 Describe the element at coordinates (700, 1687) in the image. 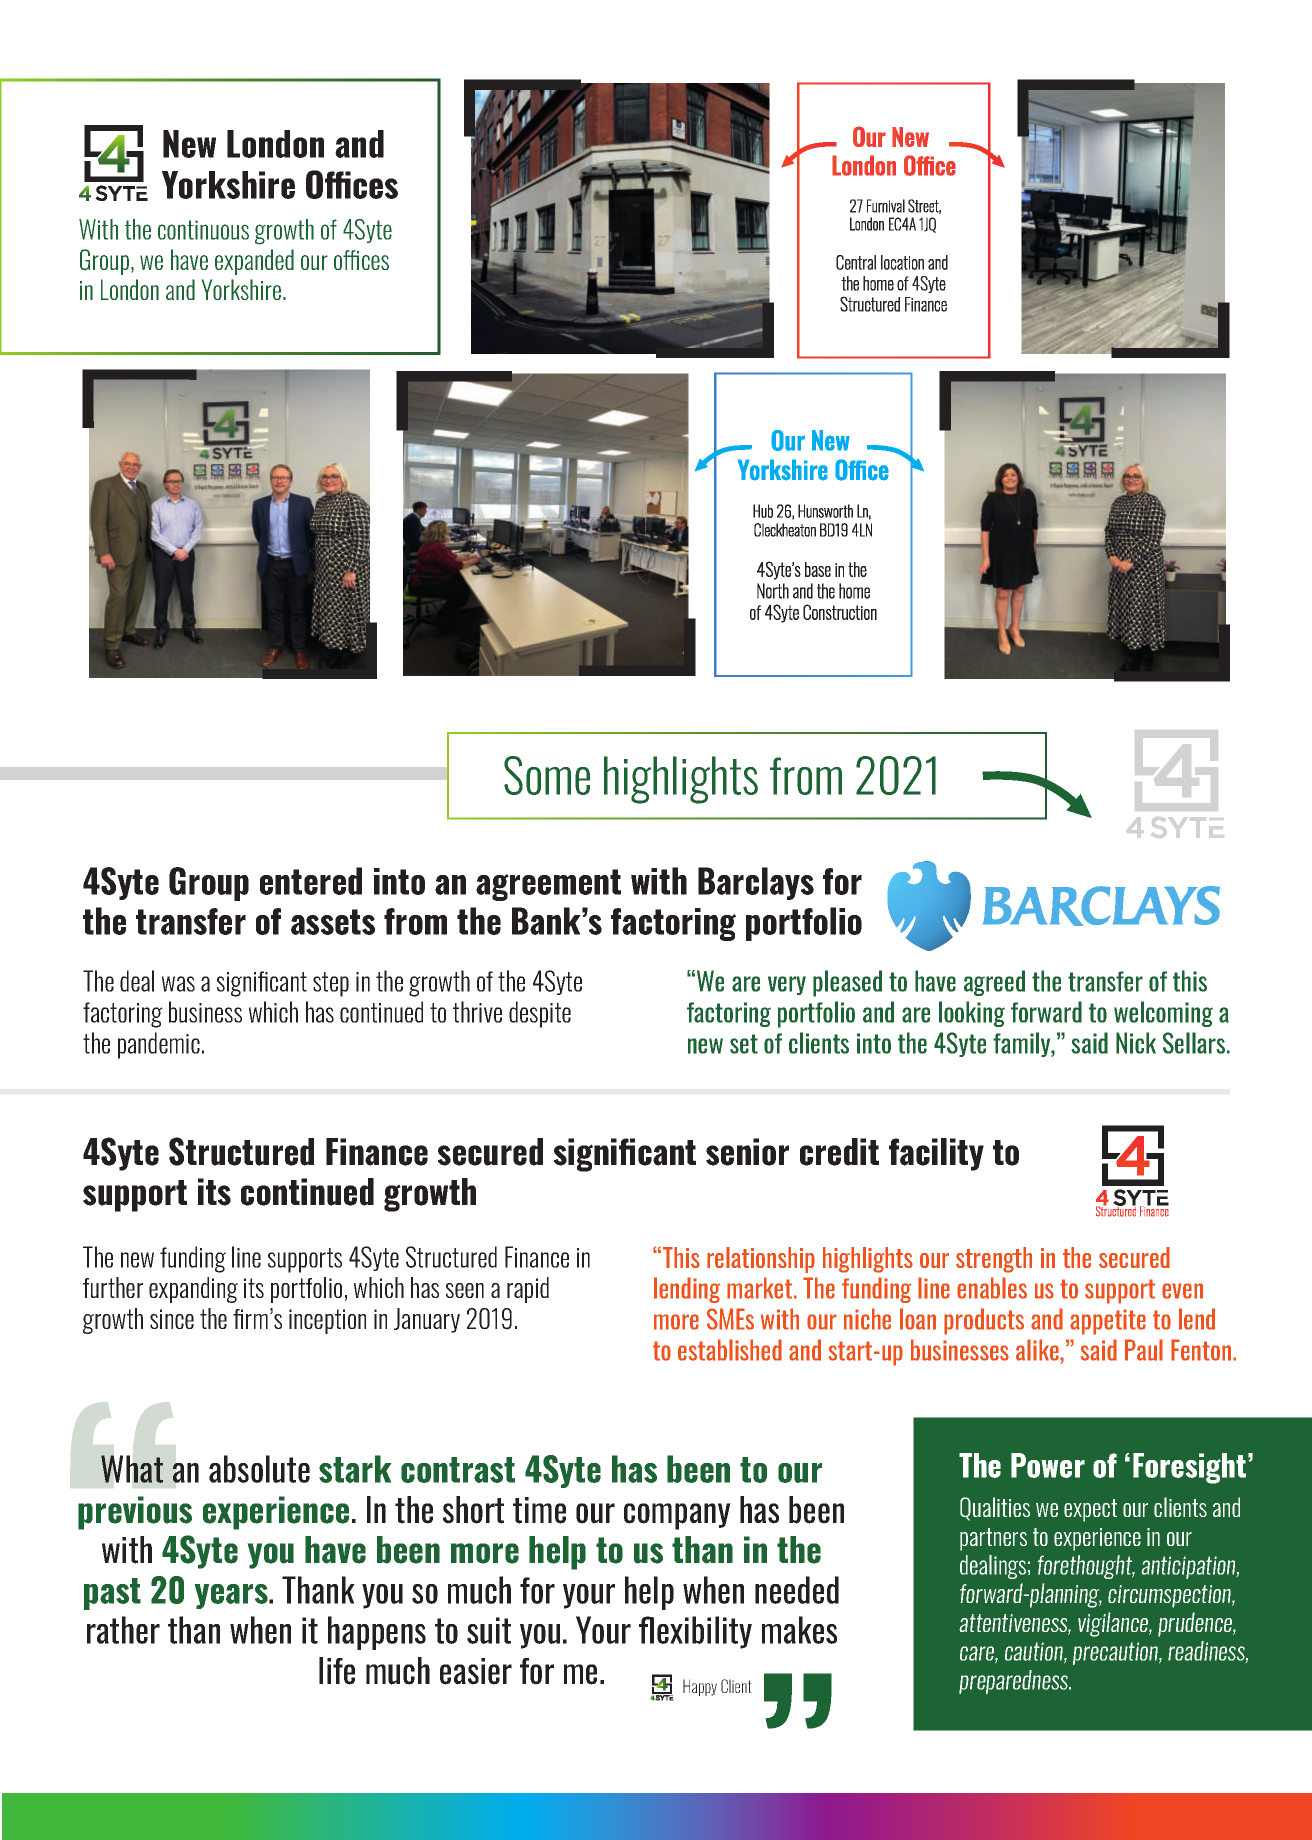

I see `Happy` at that location.
